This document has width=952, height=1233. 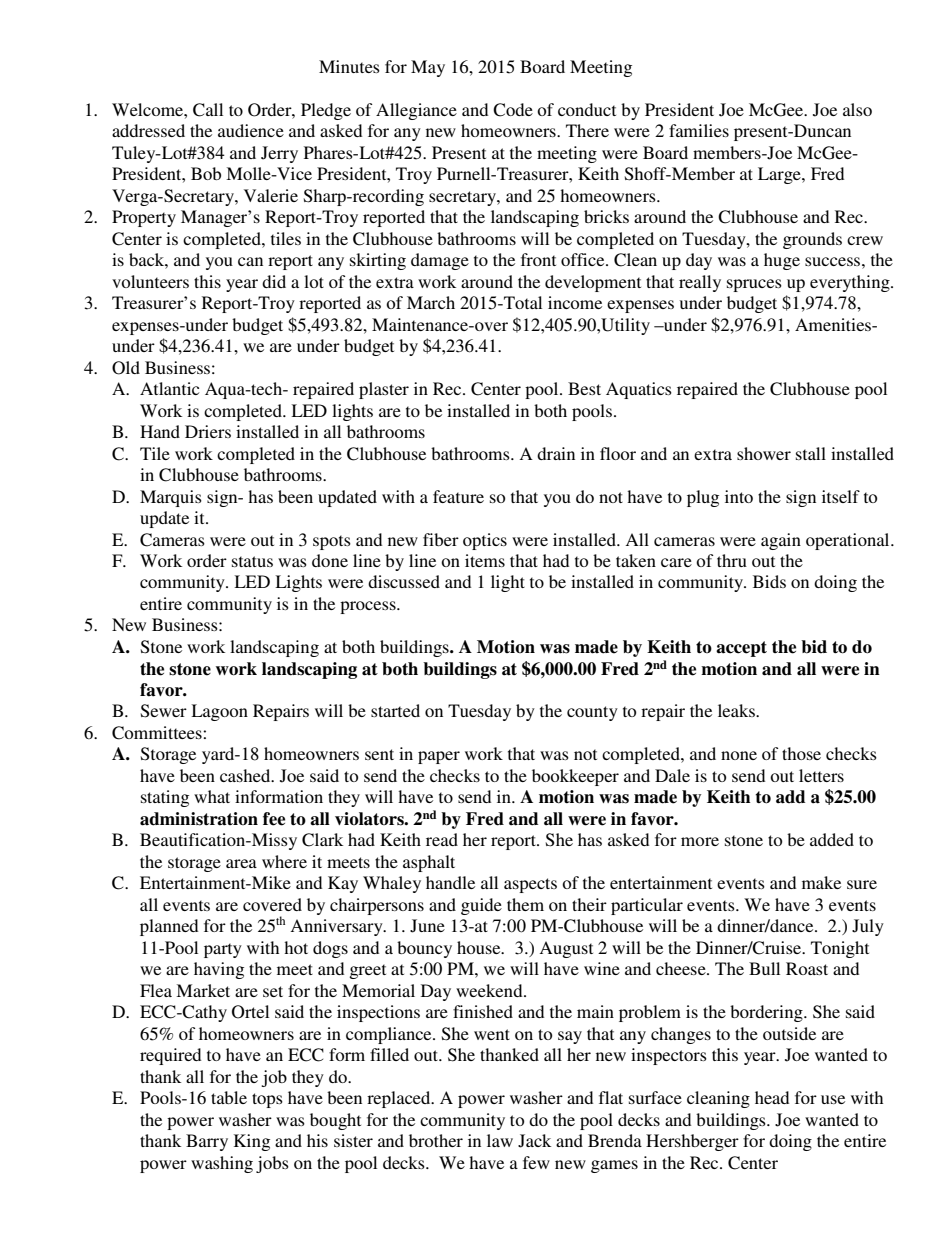 What do you see at coordinates (171, 498) in the document?
I see `Marquis` at bounding box center [171, 498].
